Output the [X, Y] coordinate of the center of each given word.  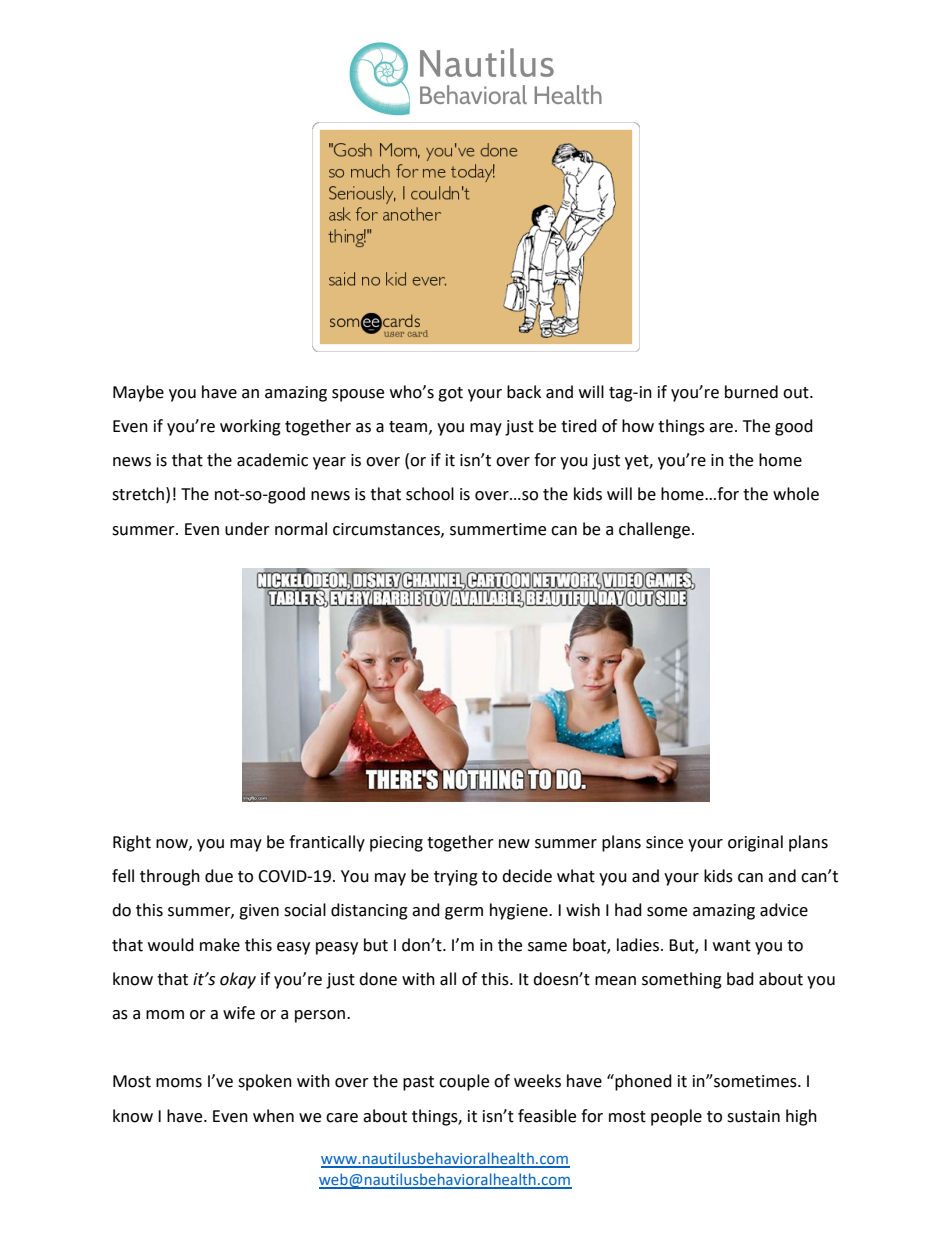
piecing [396, 844]
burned [751, 392]
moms [179, 1083]
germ [464, 913]
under [247, 529]
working [250, 427]
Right [132, 843]
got [450, 394]
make [220, 945]
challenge [654, 530]
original [755, 843]
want [732, 946]
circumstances [387, 530]
